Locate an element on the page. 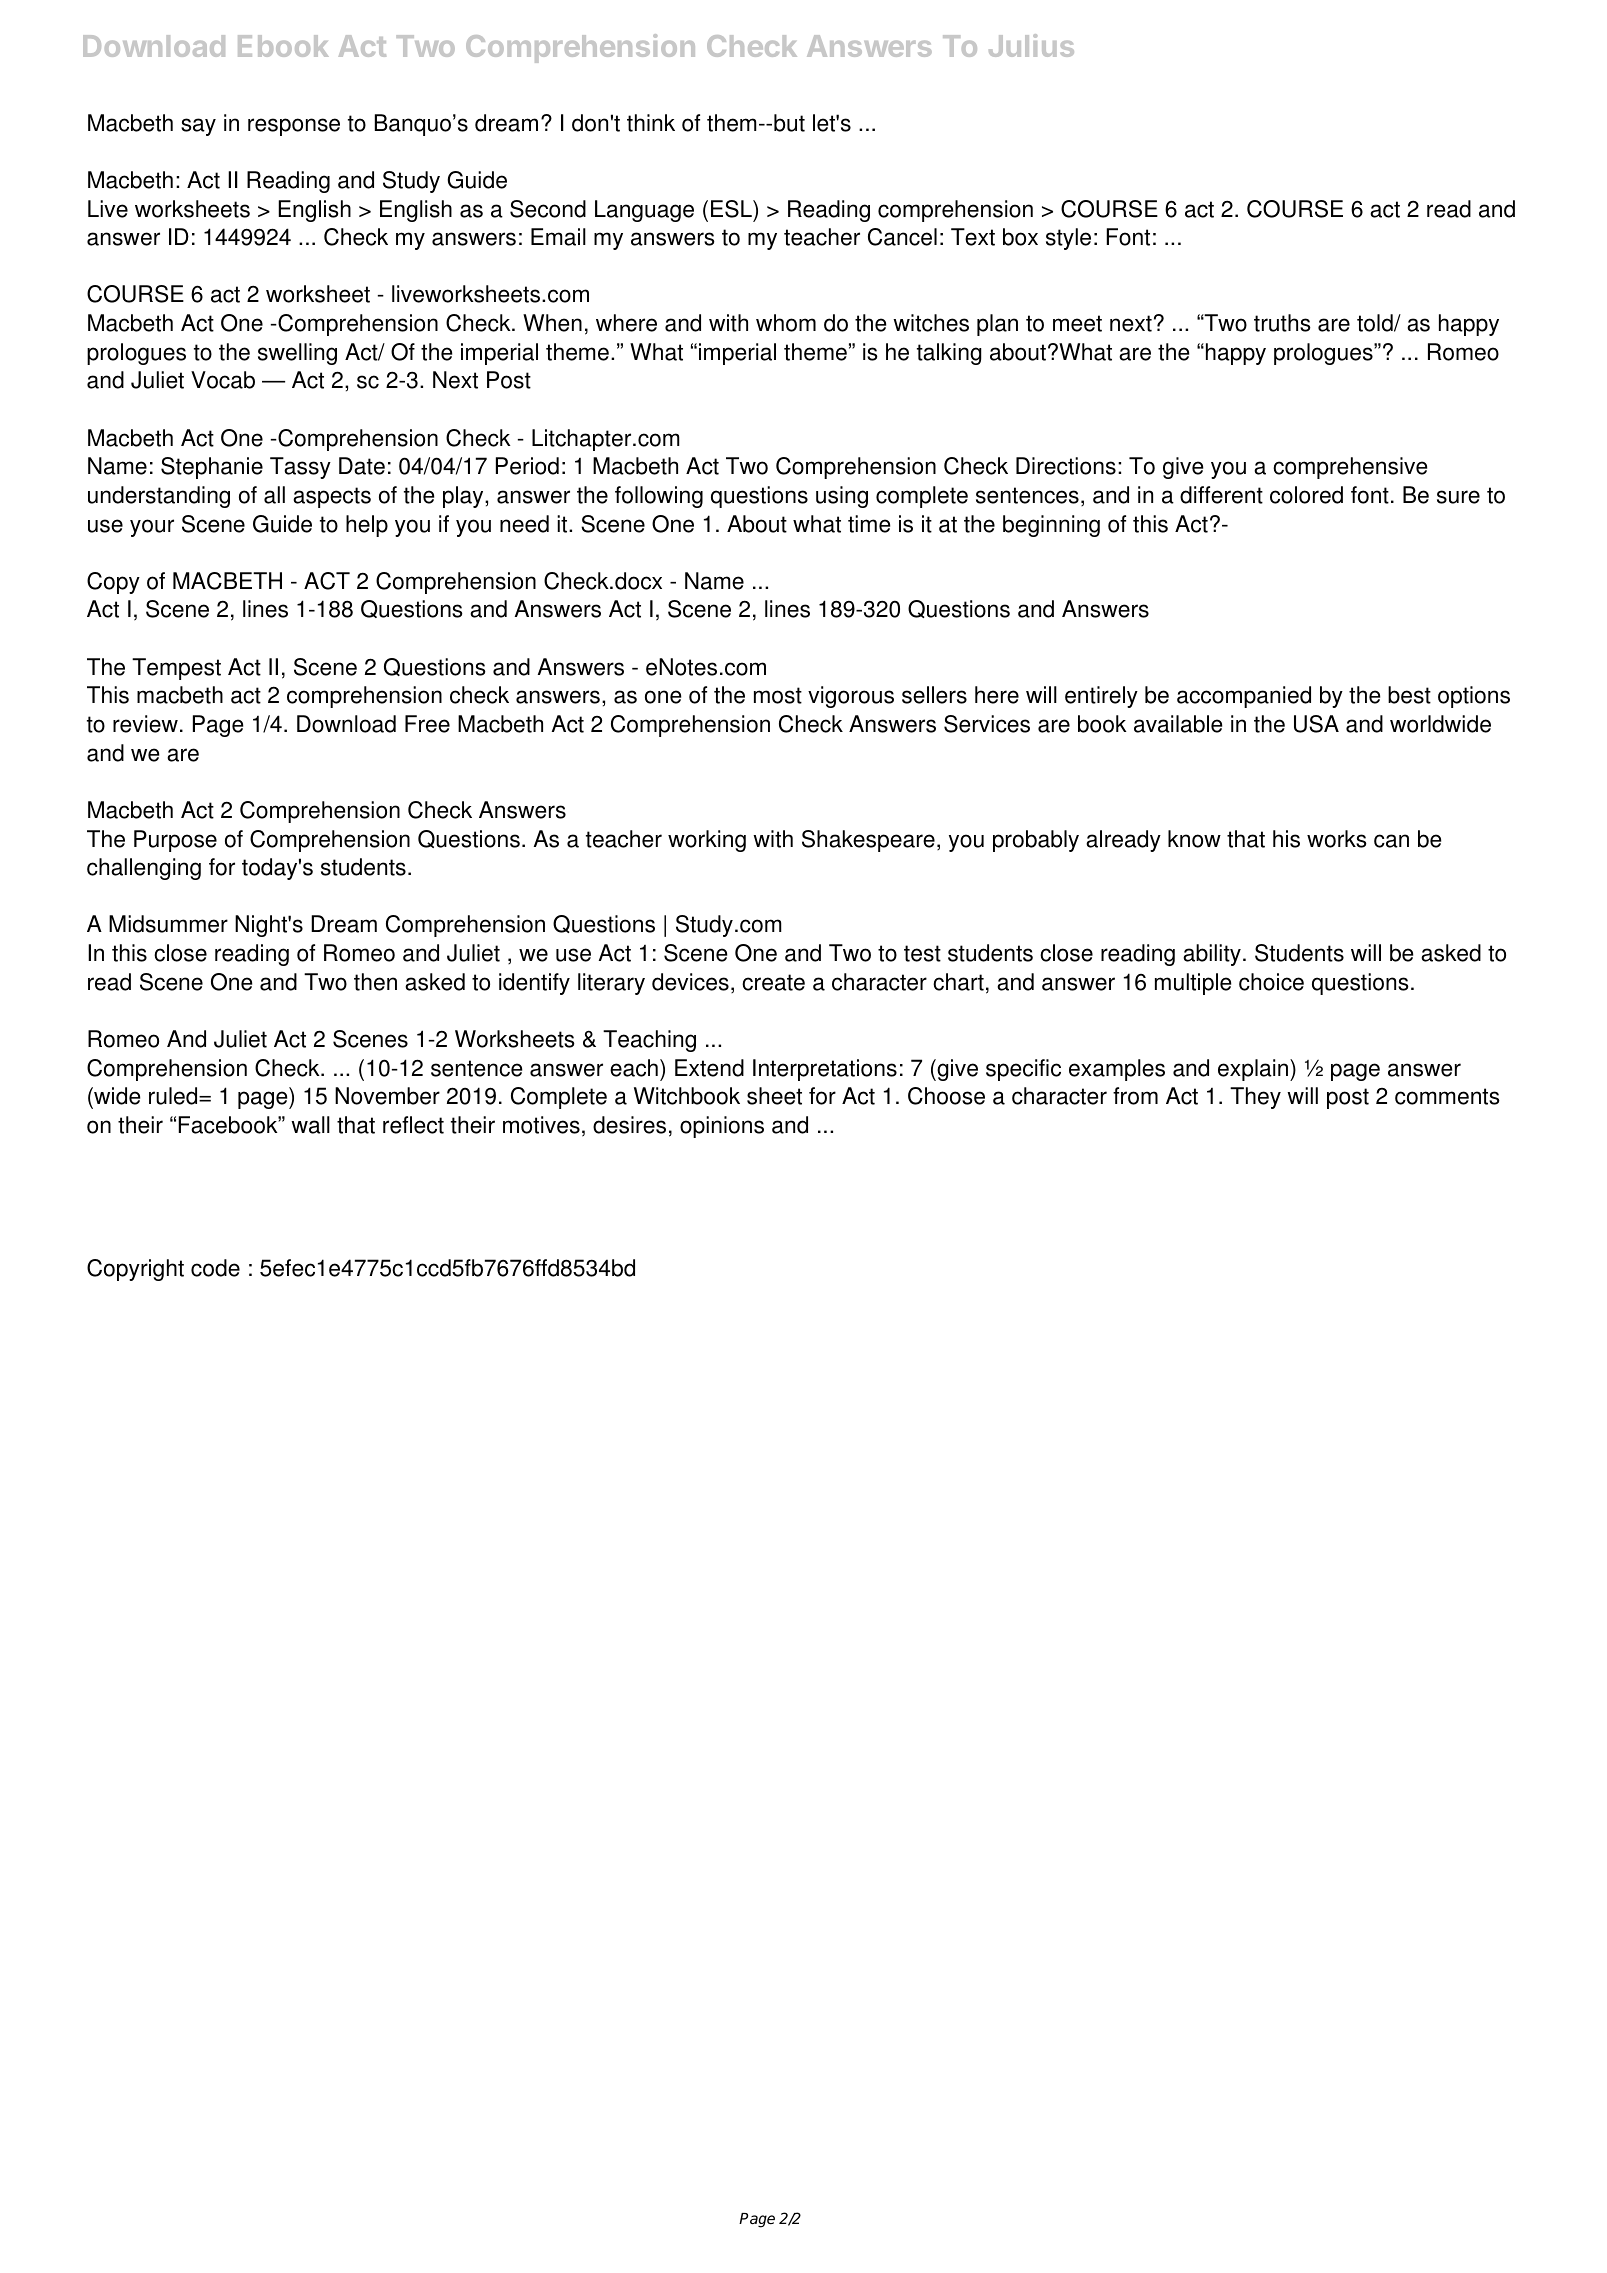 Image resolution: width=1607 pixels, height=2273 pixels. Tempest is located at coordinates (176, 669).
